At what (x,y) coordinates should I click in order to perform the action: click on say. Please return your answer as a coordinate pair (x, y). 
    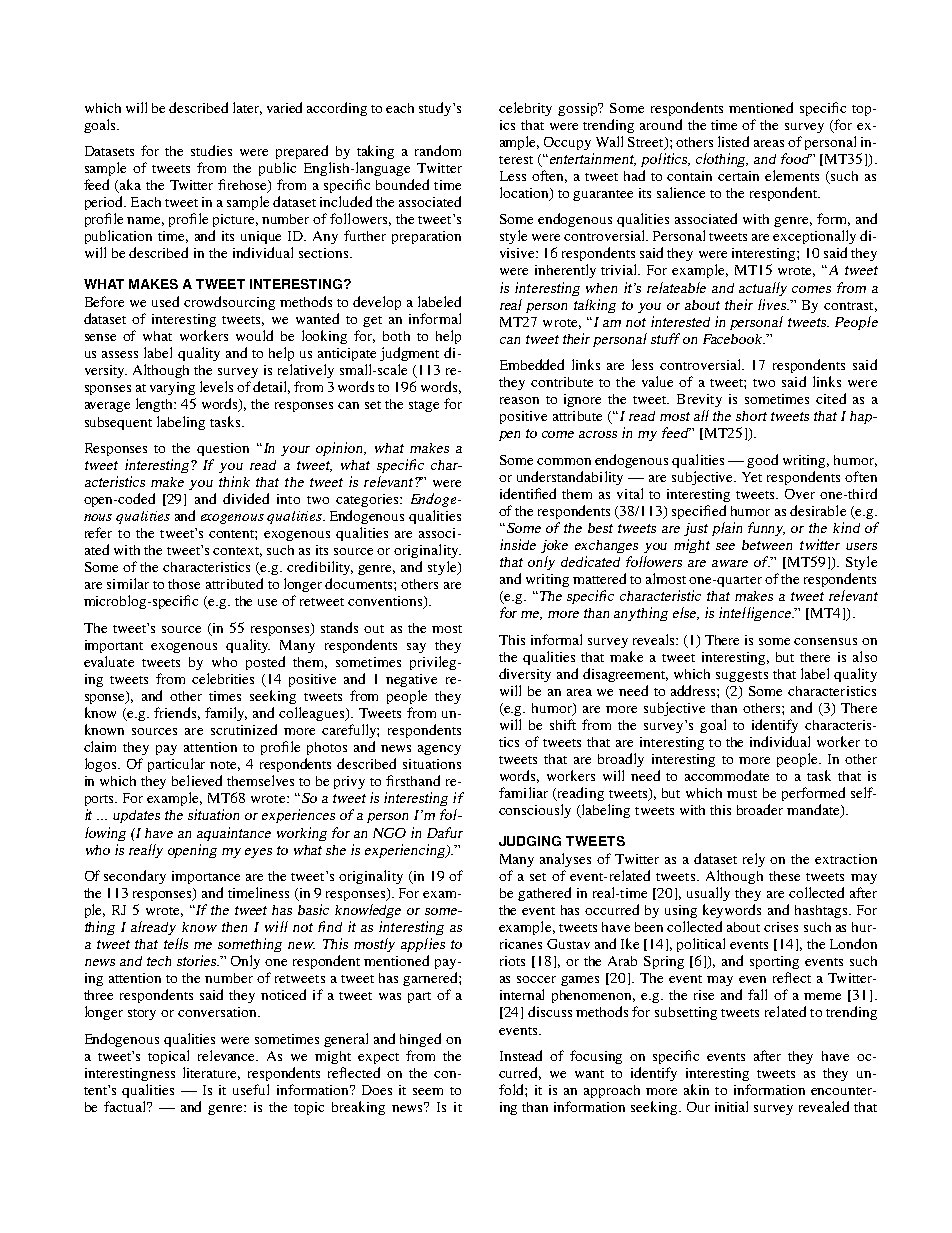
    Looking at the image, I should click on (416, 648).
